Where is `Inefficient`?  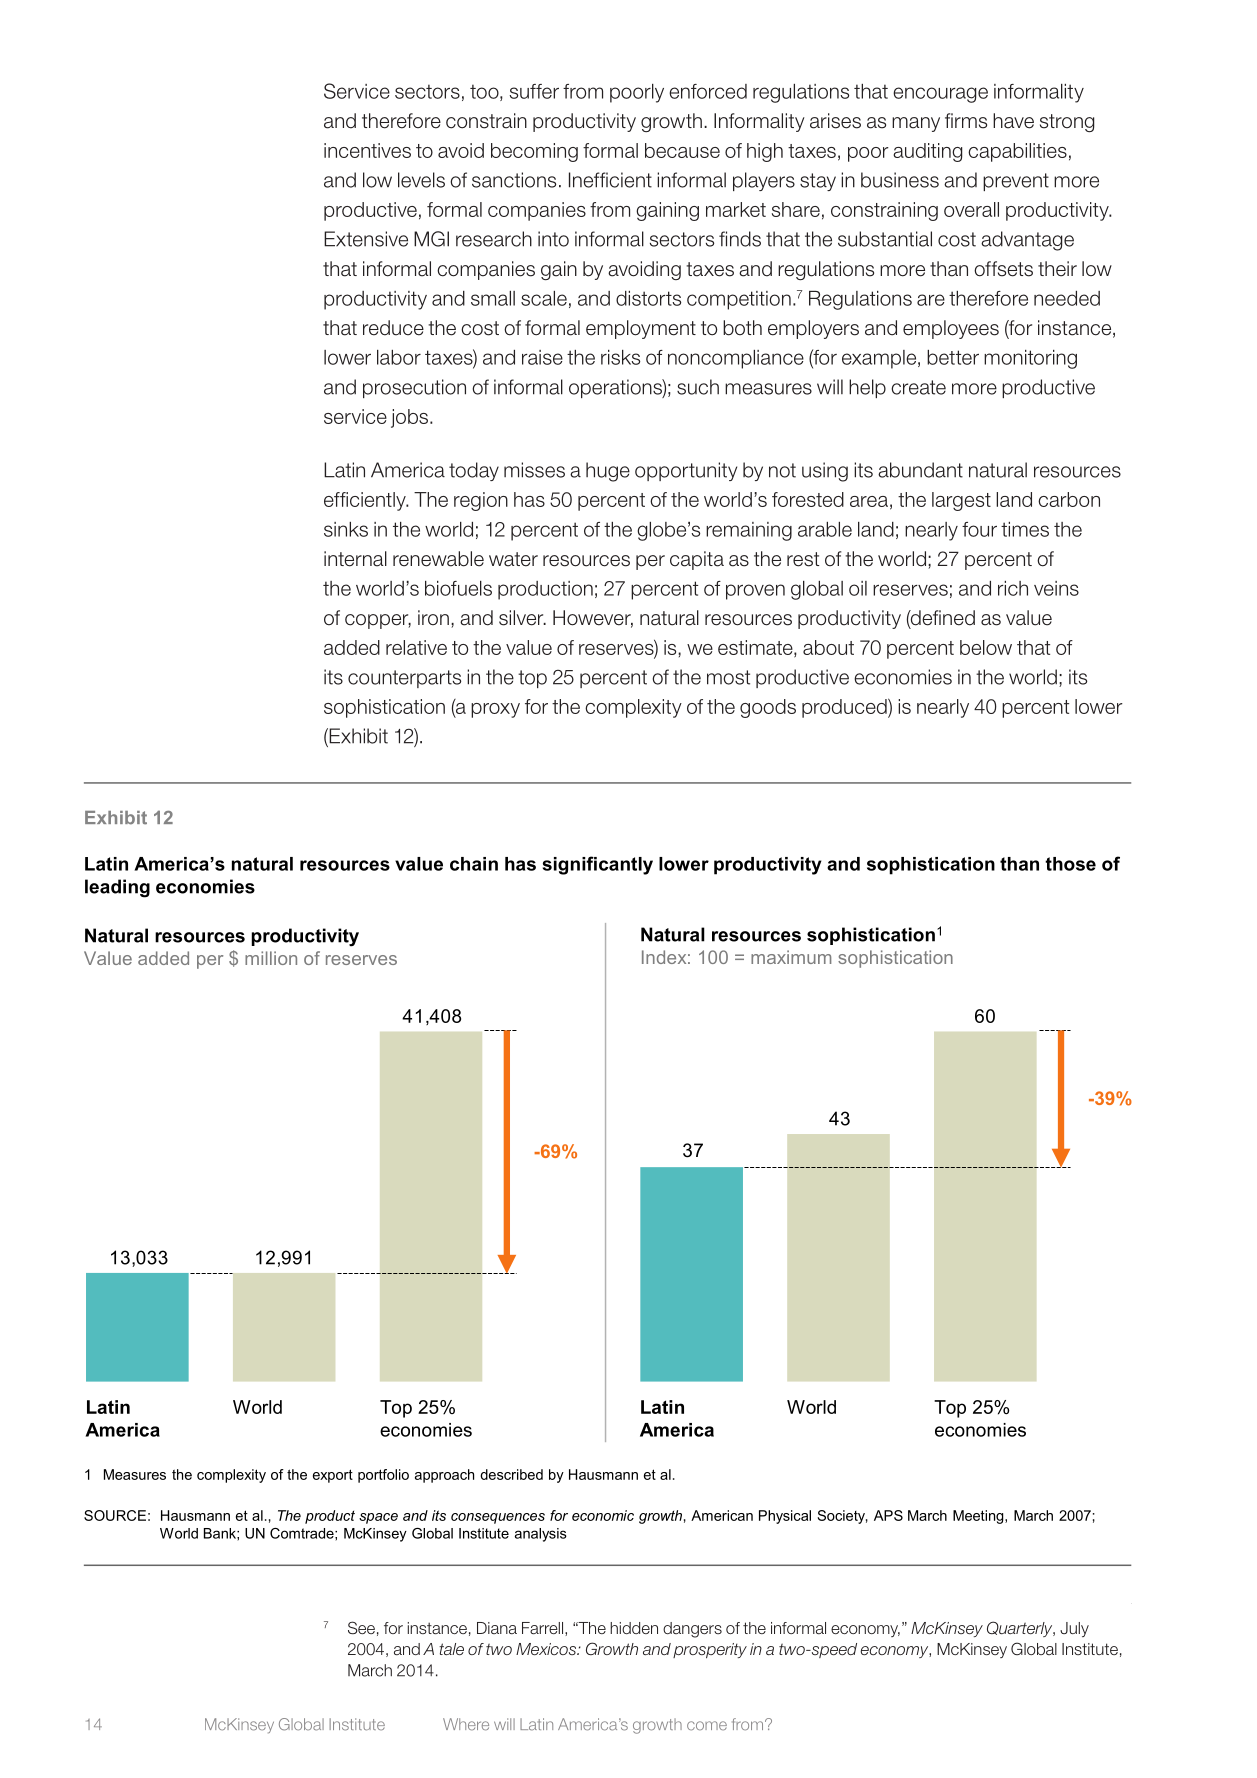
Inefficient is located at coordinates (610, 180).
